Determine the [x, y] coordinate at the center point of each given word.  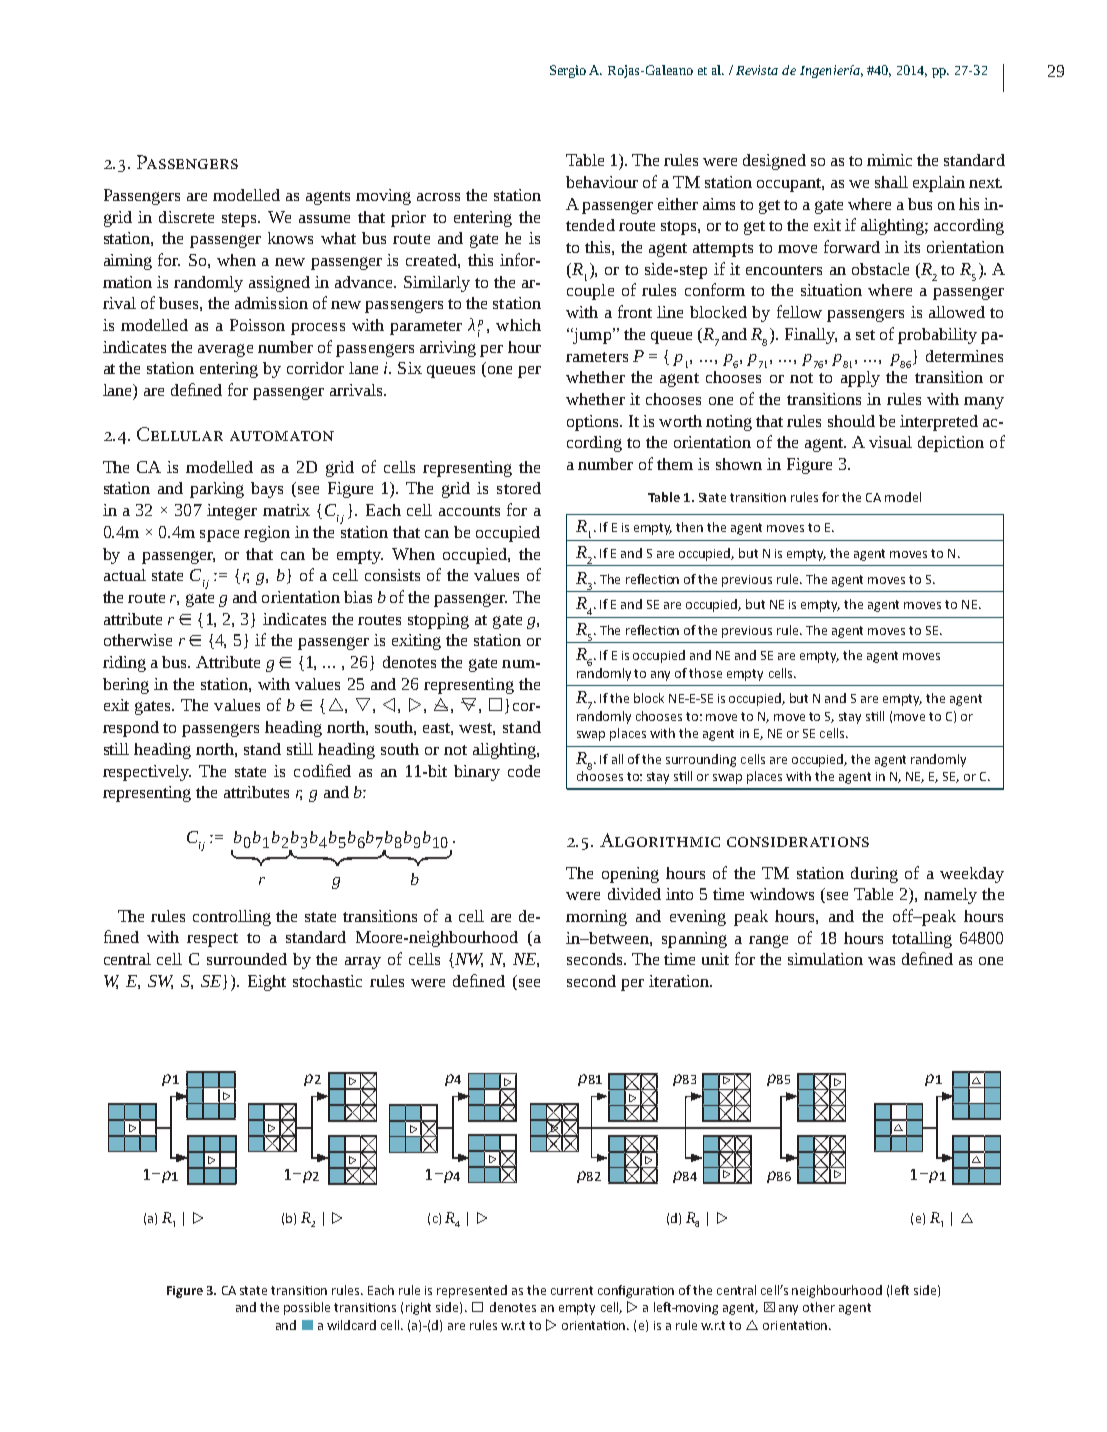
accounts [469, 511]
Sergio [568, 71]
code [524, 771]
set [865, 335]
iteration [680, 981]
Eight [267, 983]
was [881, 961]
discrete [186, 217]
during [874, 875]
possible [307, 1308]
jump [591, 336]
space [219, 536]
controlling [232, 918]
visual [890, 442]
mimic [889, 160]
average [225, 350]
